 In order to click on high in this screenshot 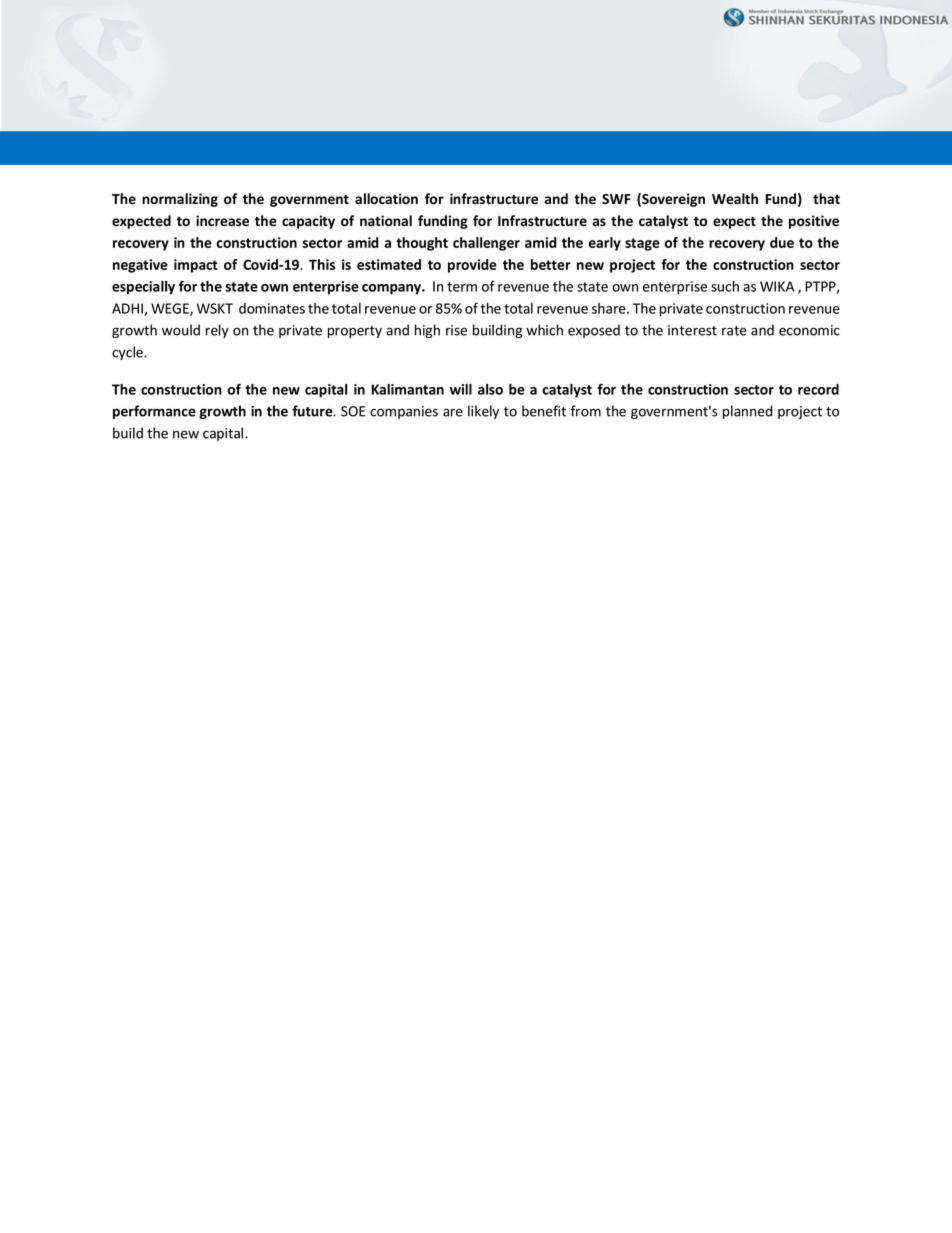, I will do `click(427, 331)`.
